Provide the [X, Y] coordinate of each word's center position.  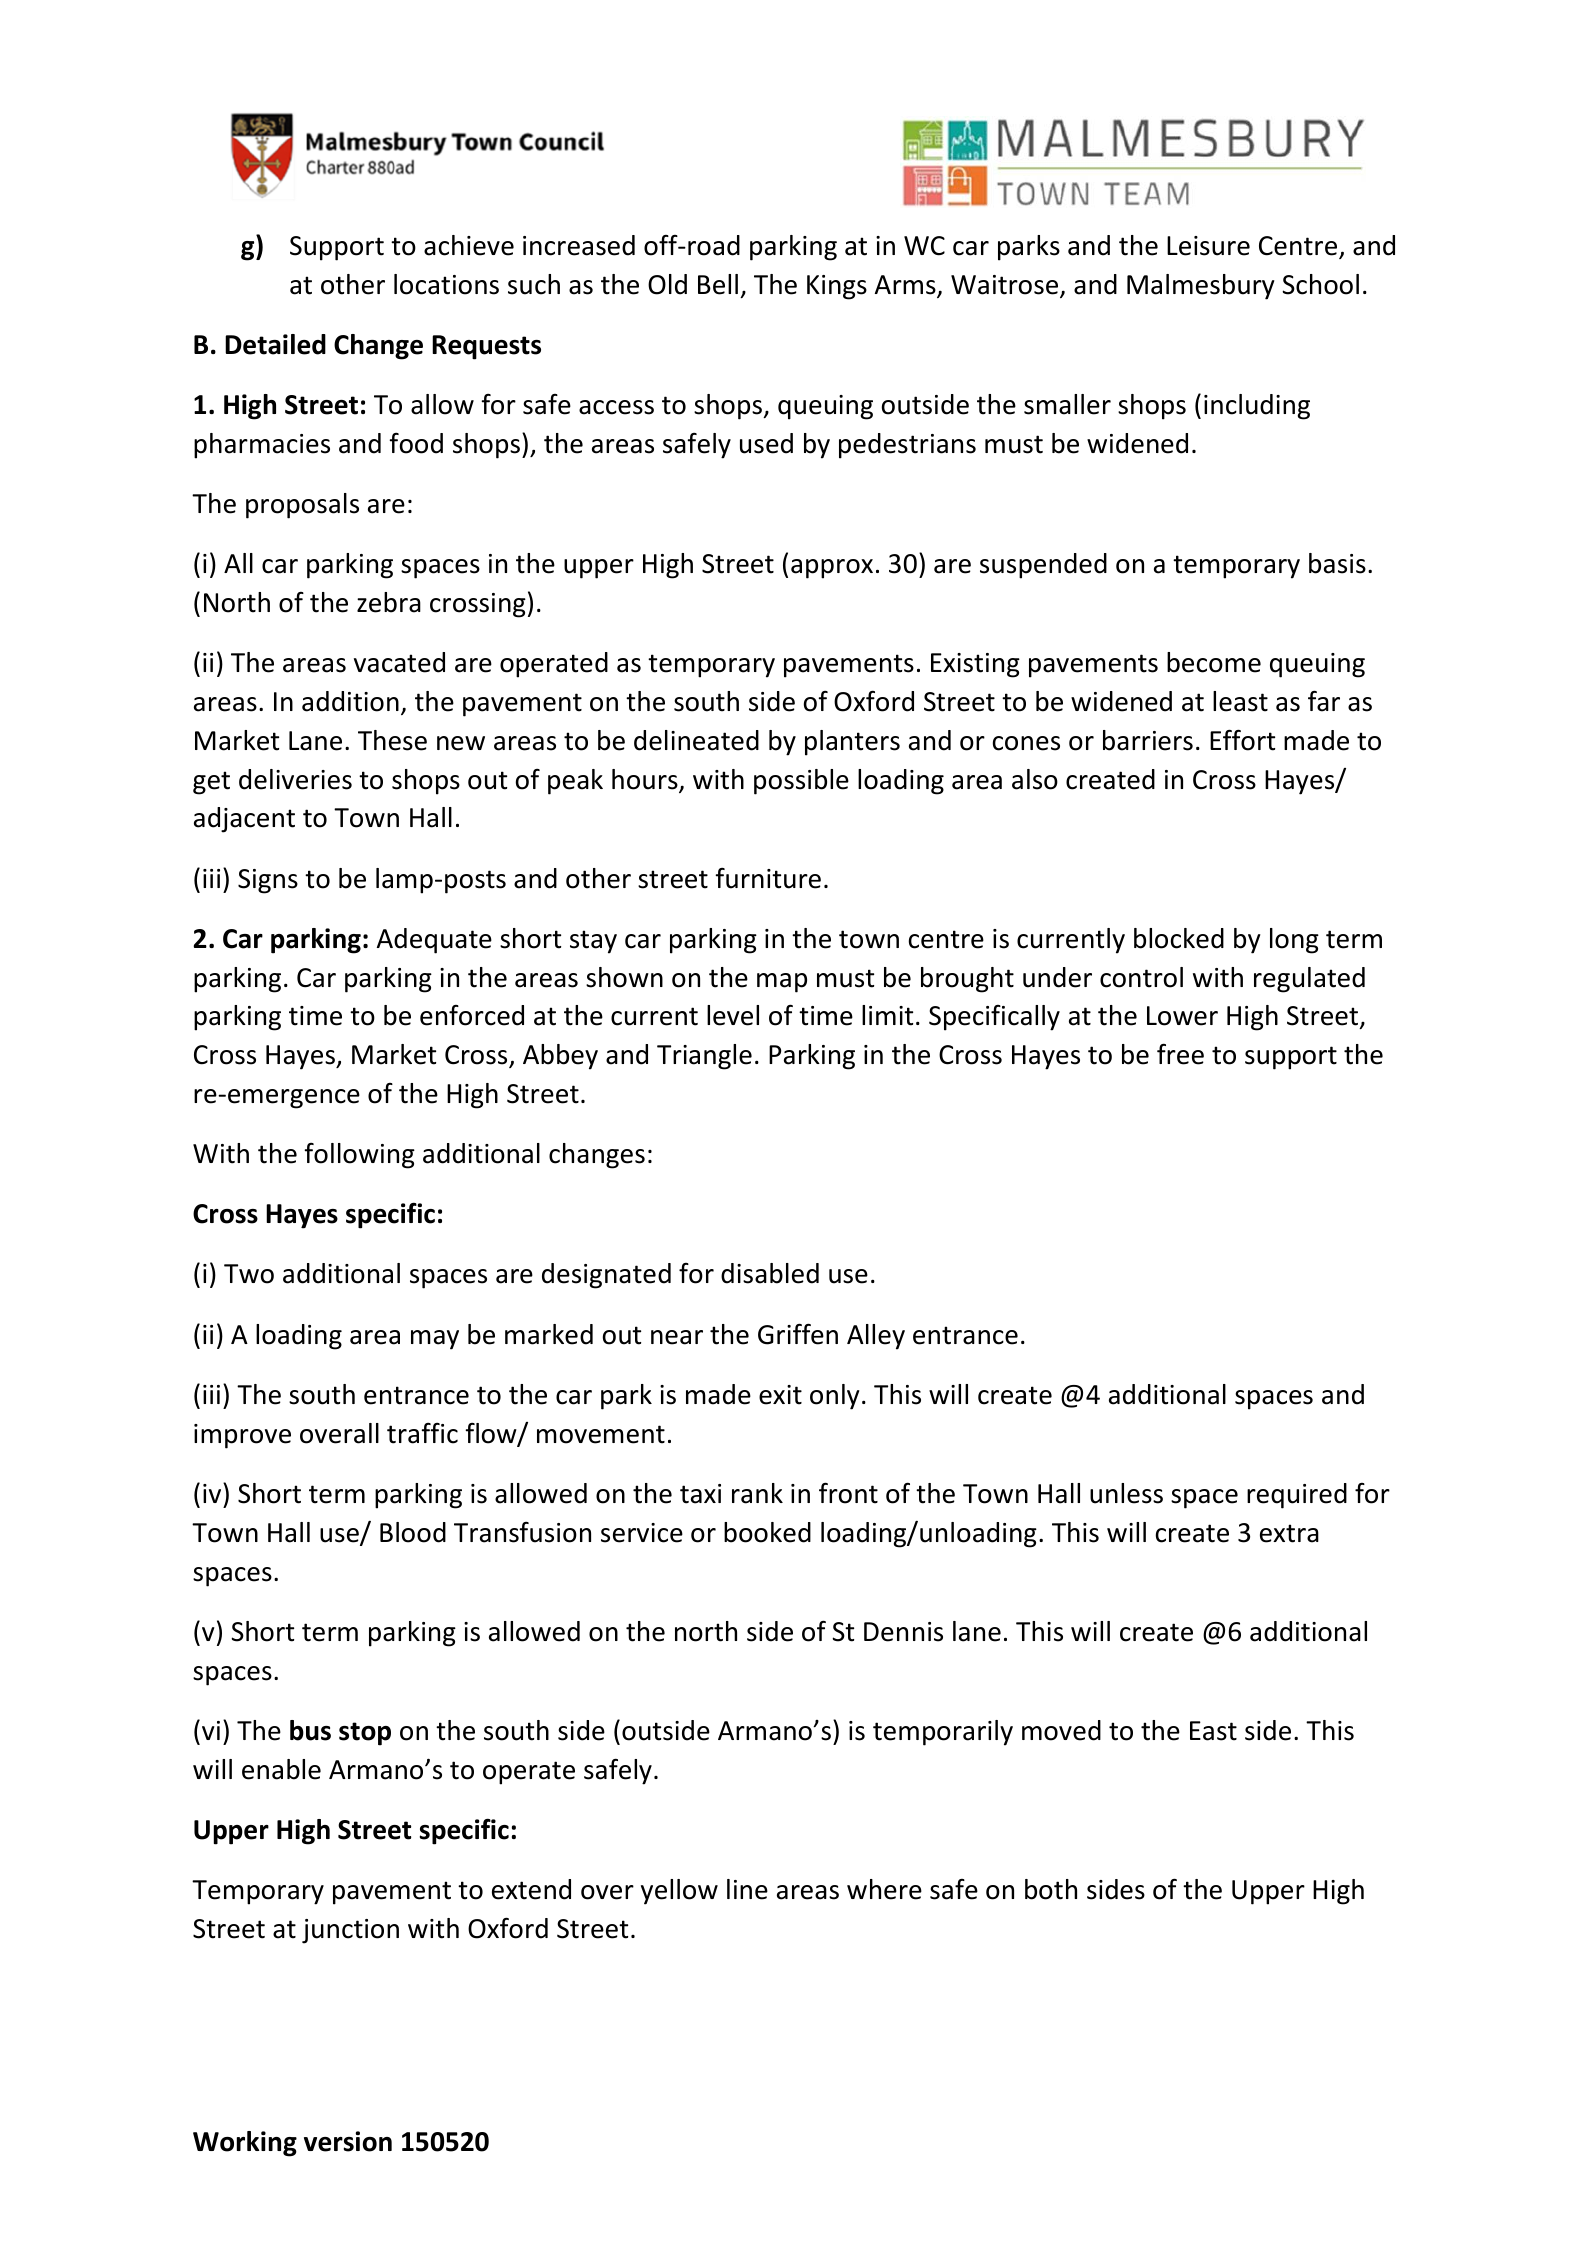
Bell [718, 284]
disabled [770, 1273]
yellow [679, 1892]
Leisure [1208, 246]
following [359, 1156]
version [348, 2141]
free [1180, 1054]
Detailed [275, 344]
